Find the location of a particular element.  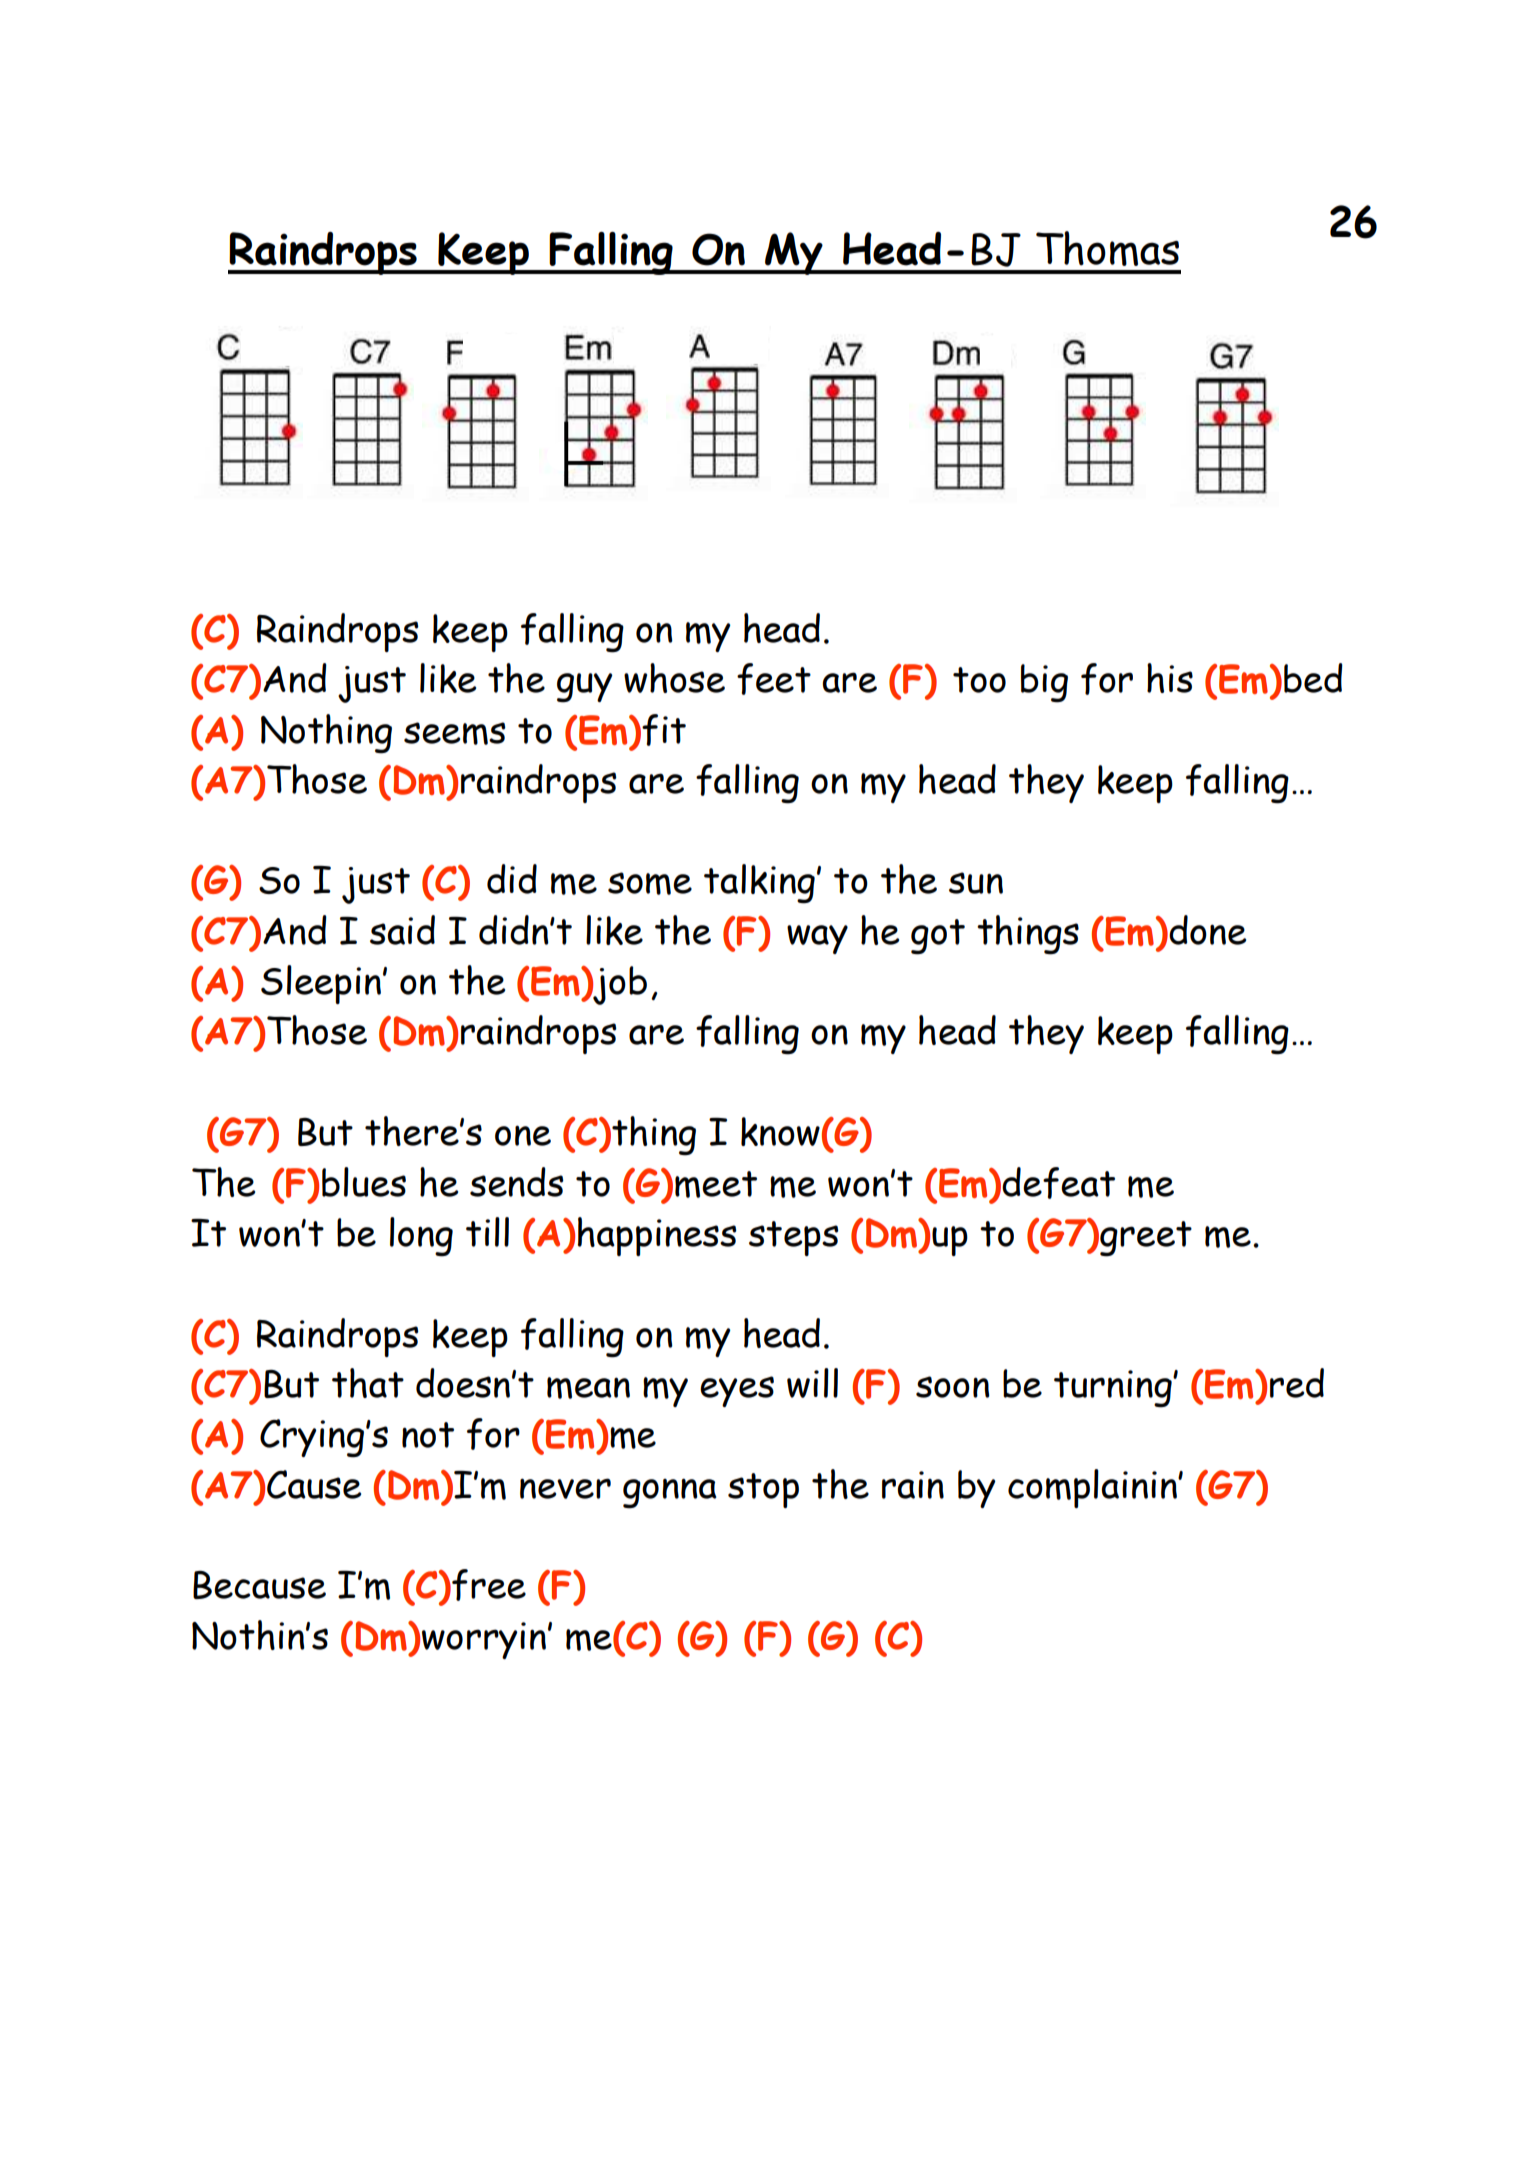

talking is located at coordinates (759, 884).
